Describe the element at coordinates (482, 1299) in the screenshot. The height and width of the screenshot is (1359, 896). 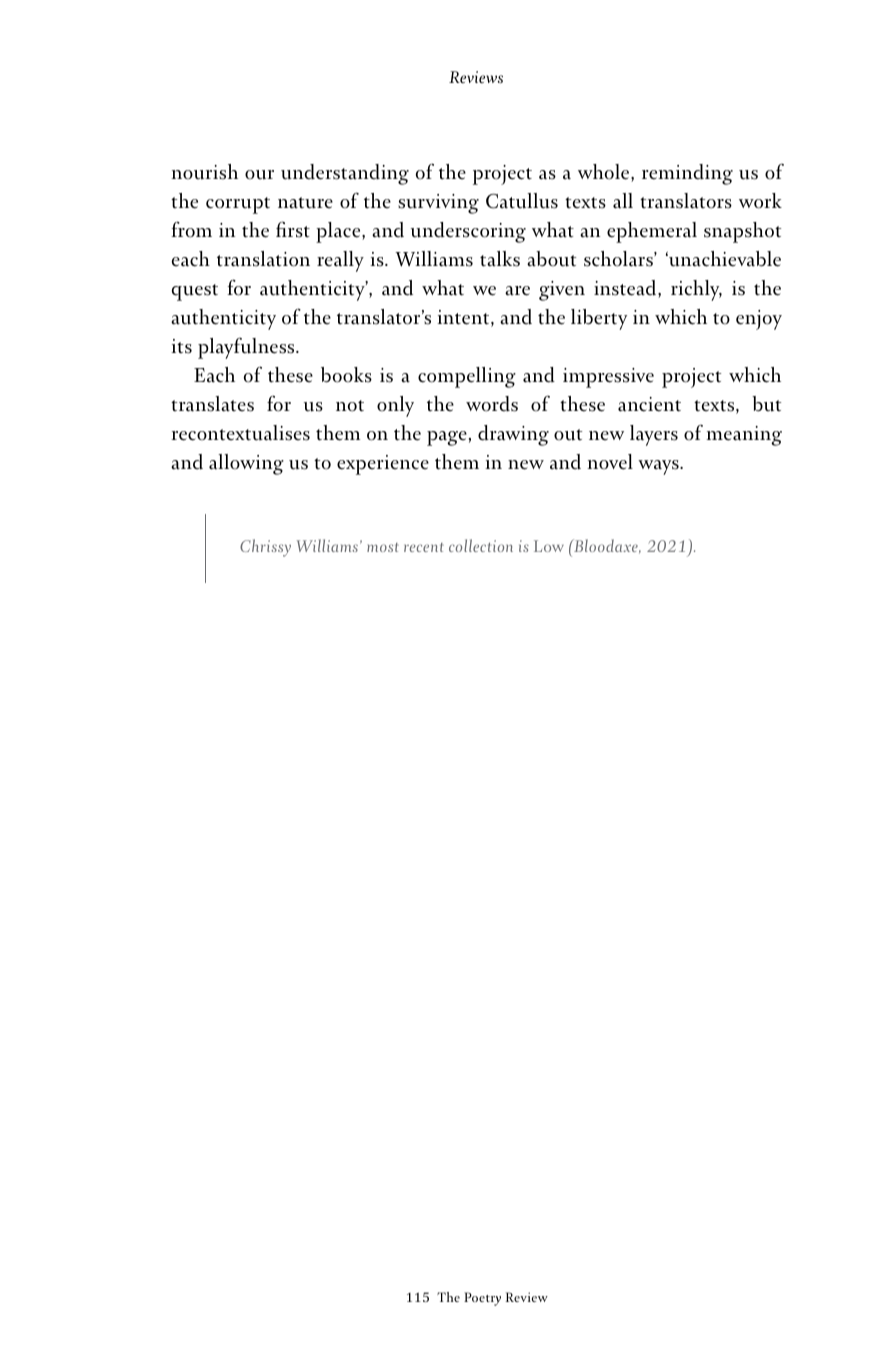
I see `Poetry` at that location.
